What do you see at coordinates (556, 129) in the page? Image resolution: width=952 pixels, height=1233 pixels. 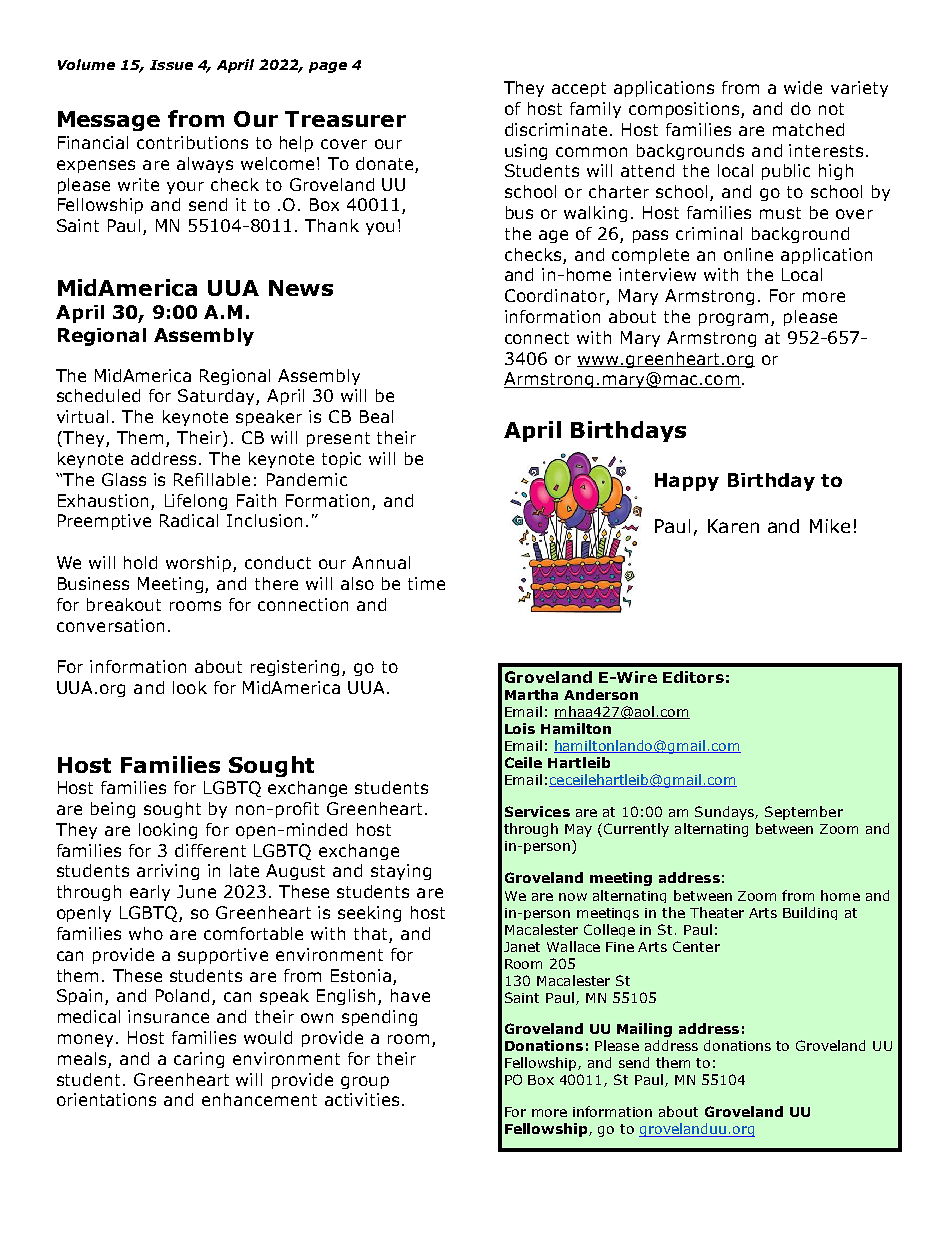 I see `discriminate` at bounding box center [556, 129].
